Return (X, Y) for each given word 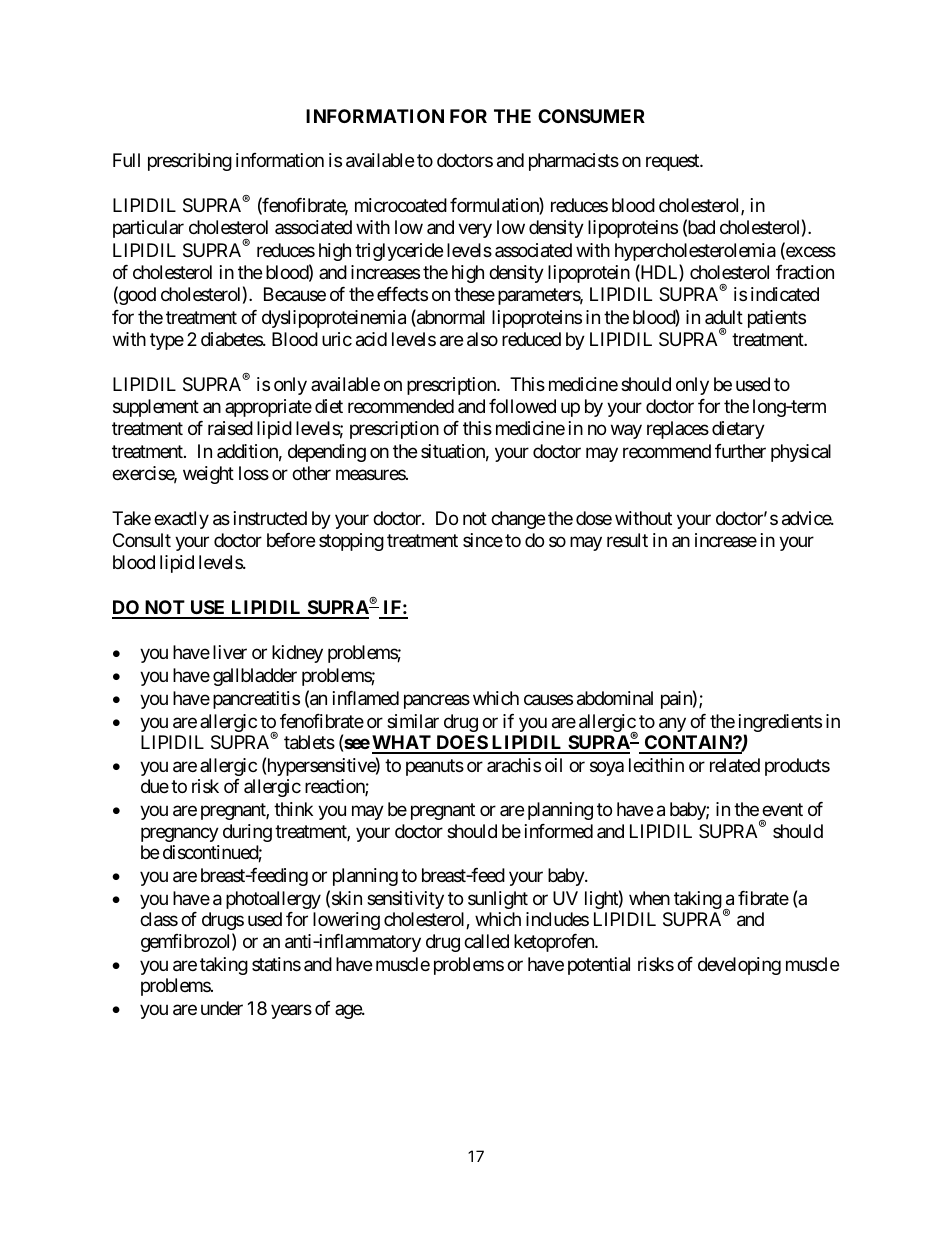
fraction (805, 272)
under (222, 1008)
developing (739, 966)
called (486, 941)
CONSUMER (591, 116)
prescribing (190, 162)
